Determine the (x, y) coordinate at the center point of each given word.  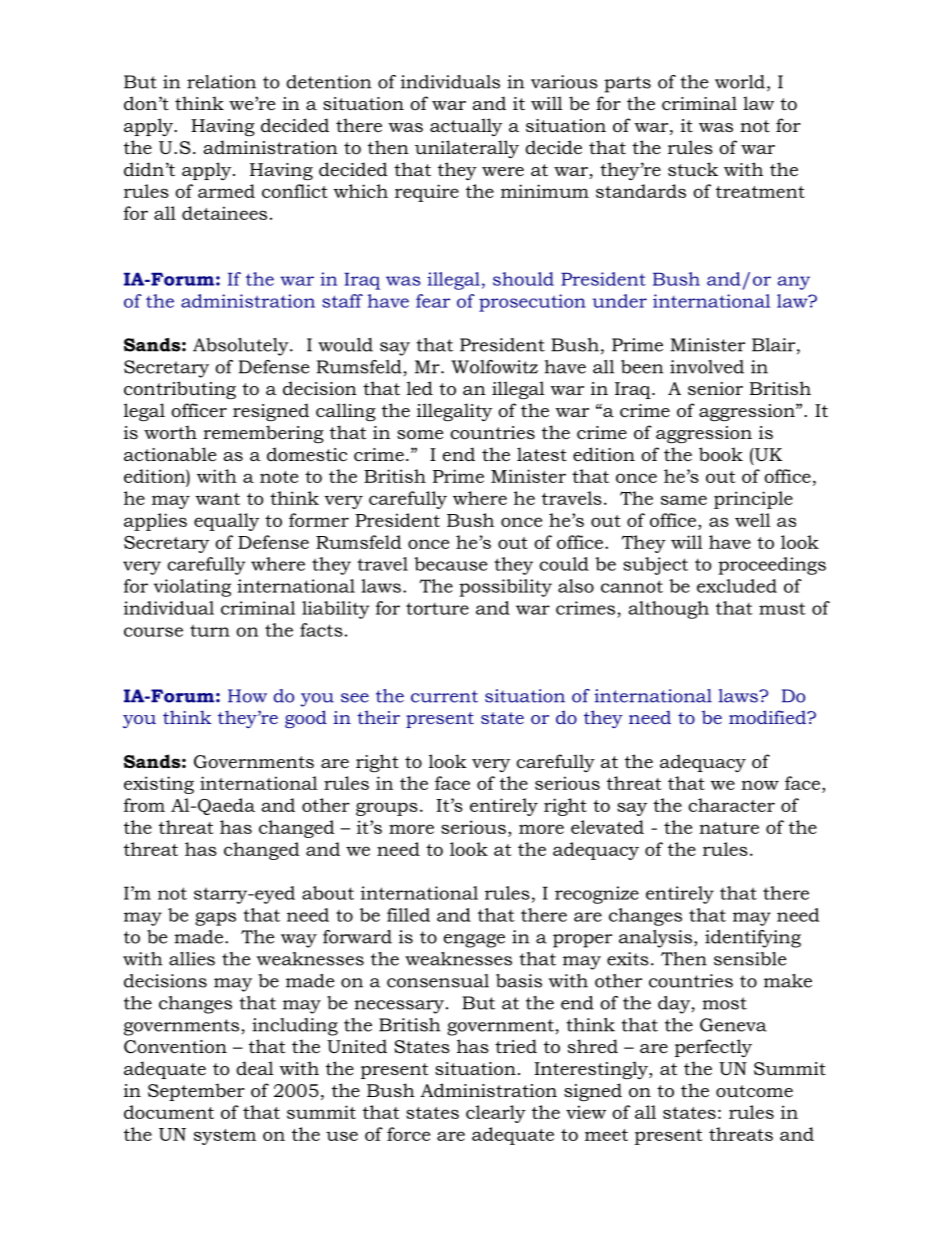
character (731, 805)
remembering (263, 434)
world (740, 82)
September (196, 1092)
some (420, 435)
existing (159, 785)
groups (387, 809)
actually (466, 127)
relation (221, 82)
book (721, 454)
